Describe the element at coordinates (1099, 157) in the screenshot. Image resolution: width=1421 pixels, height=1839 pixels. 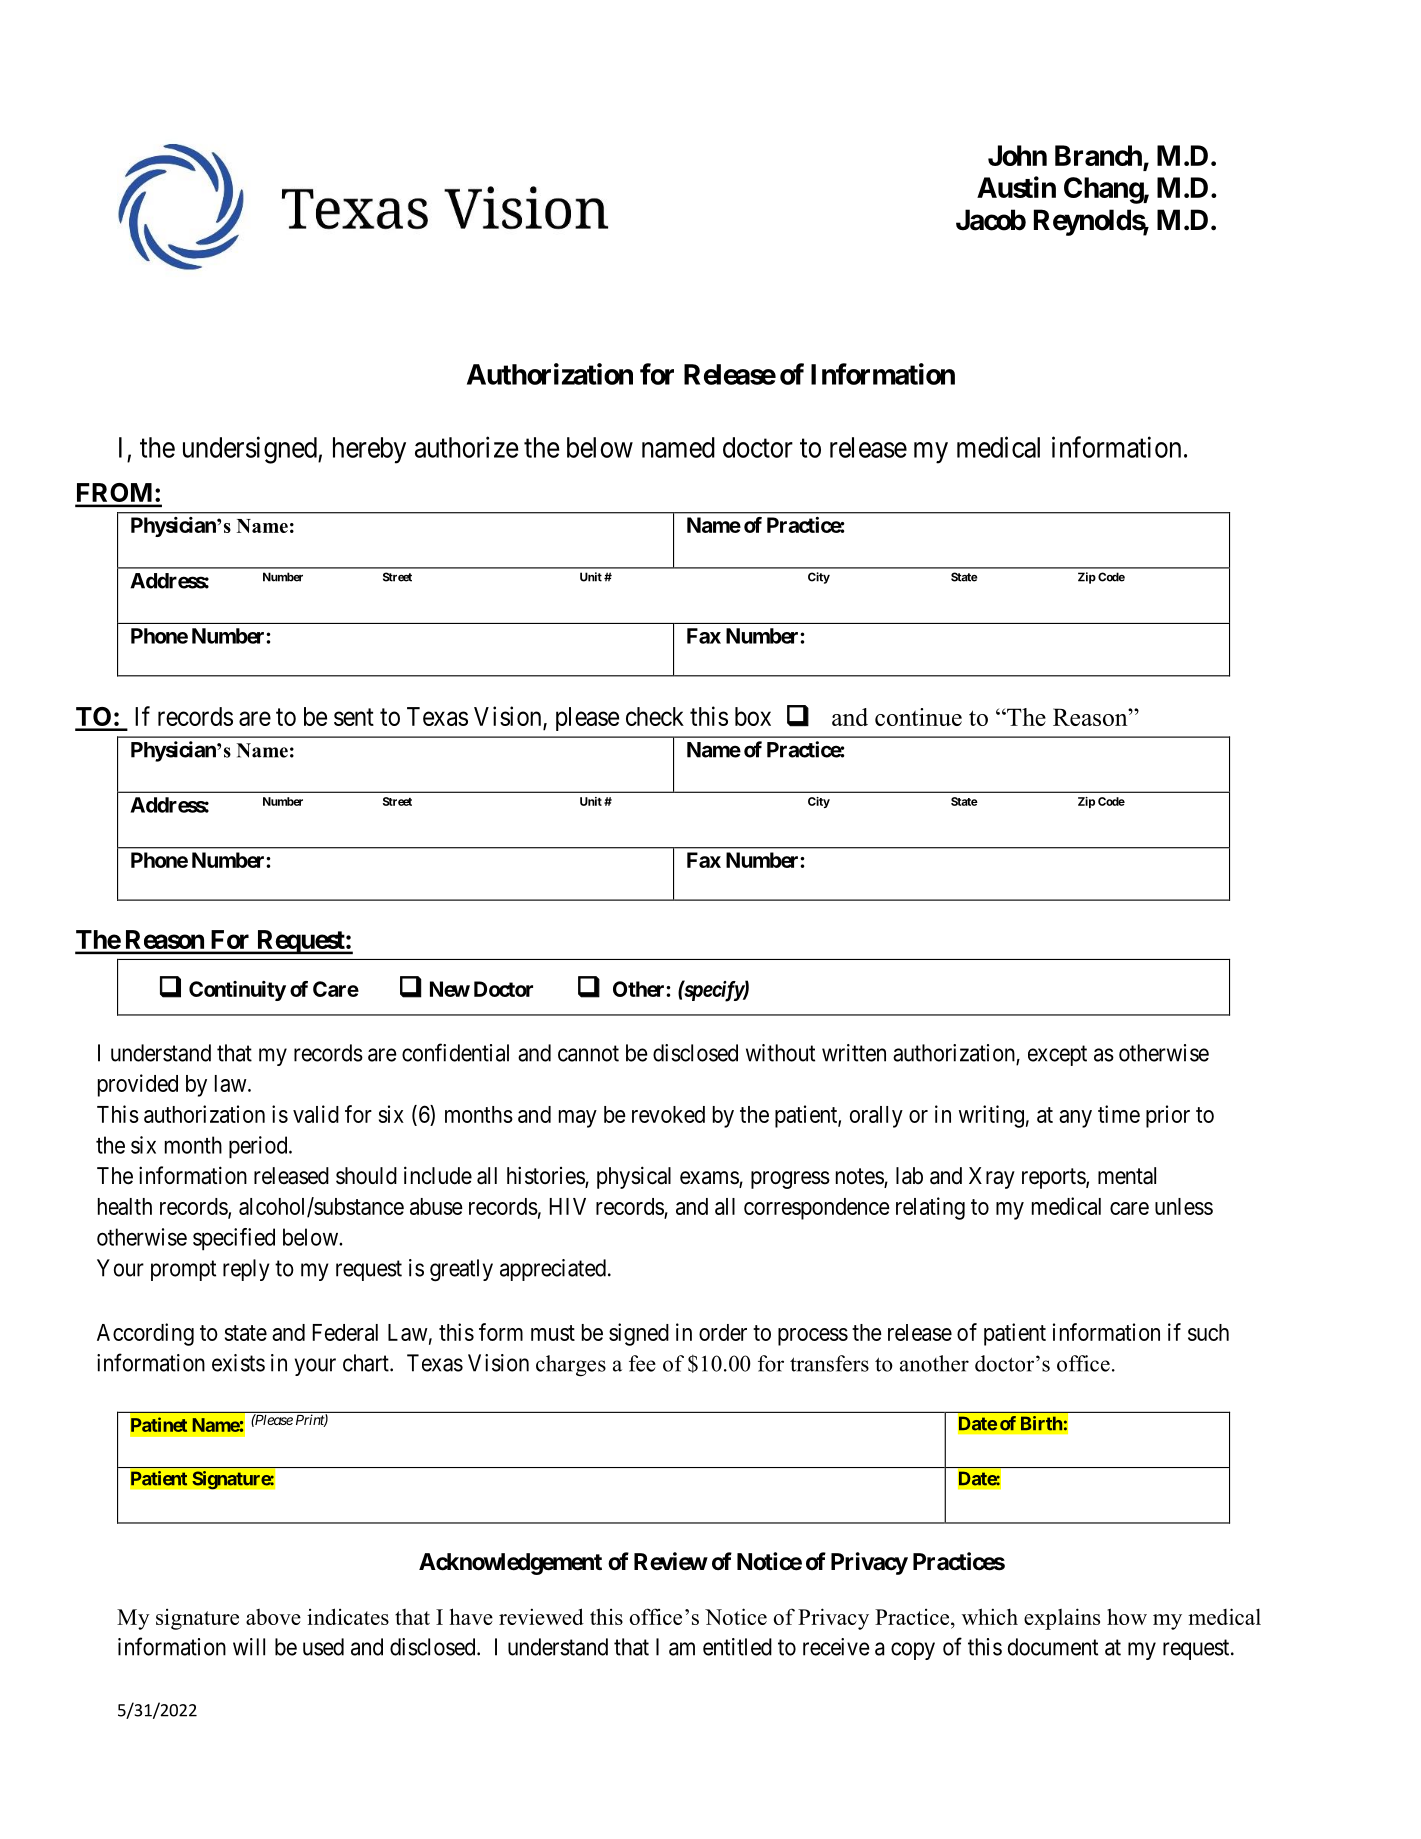
I see `Branch` at that location.
